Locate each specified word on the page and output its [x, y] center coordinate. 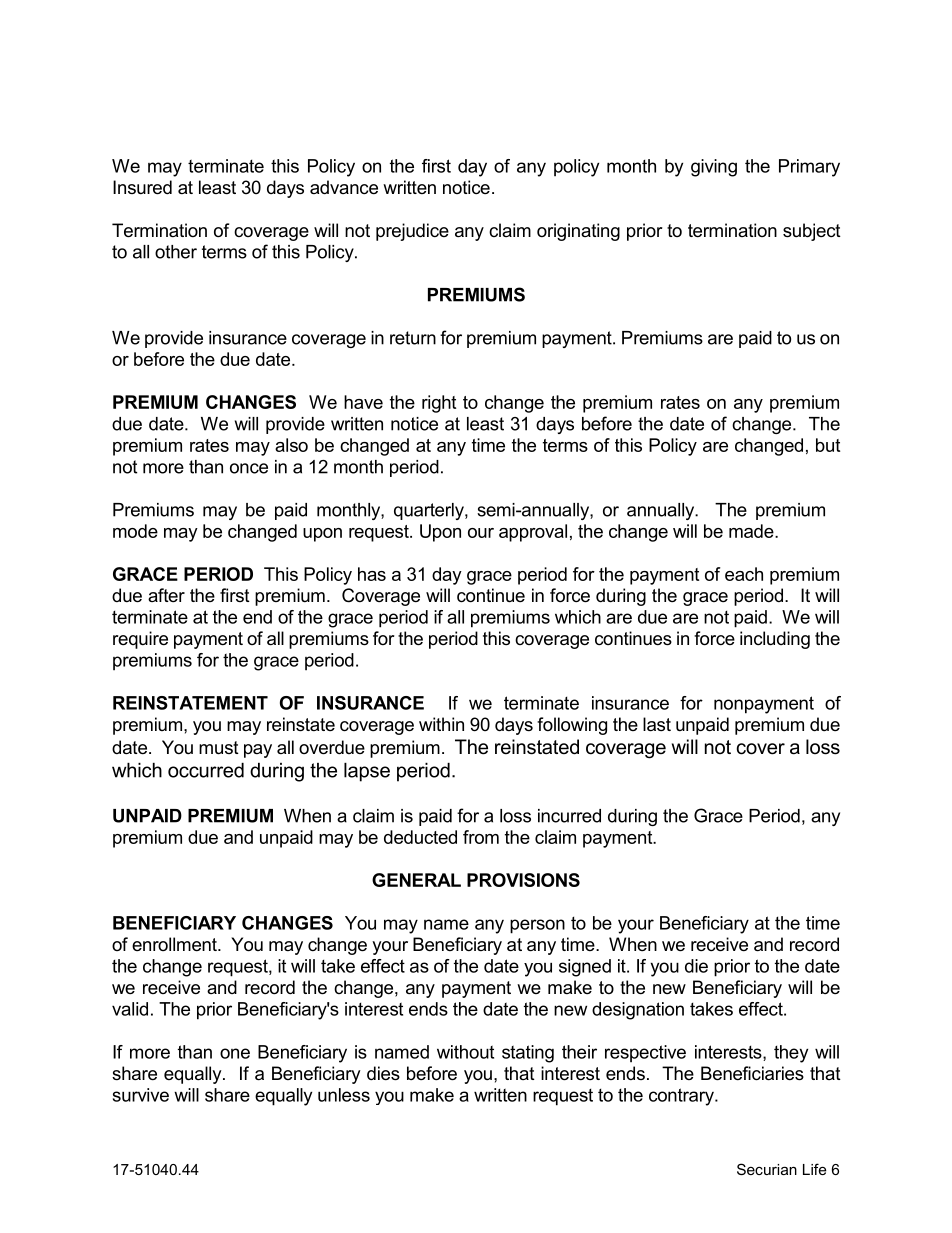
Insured [142, 187]
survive [141, 1095]
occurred [206, 770]
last [657, 724]
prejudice [412, 232]
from [481, 837]
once [249, 468]
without [465, 1052]
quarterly [430, 511]
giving [714, 168]
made [752, 531]
